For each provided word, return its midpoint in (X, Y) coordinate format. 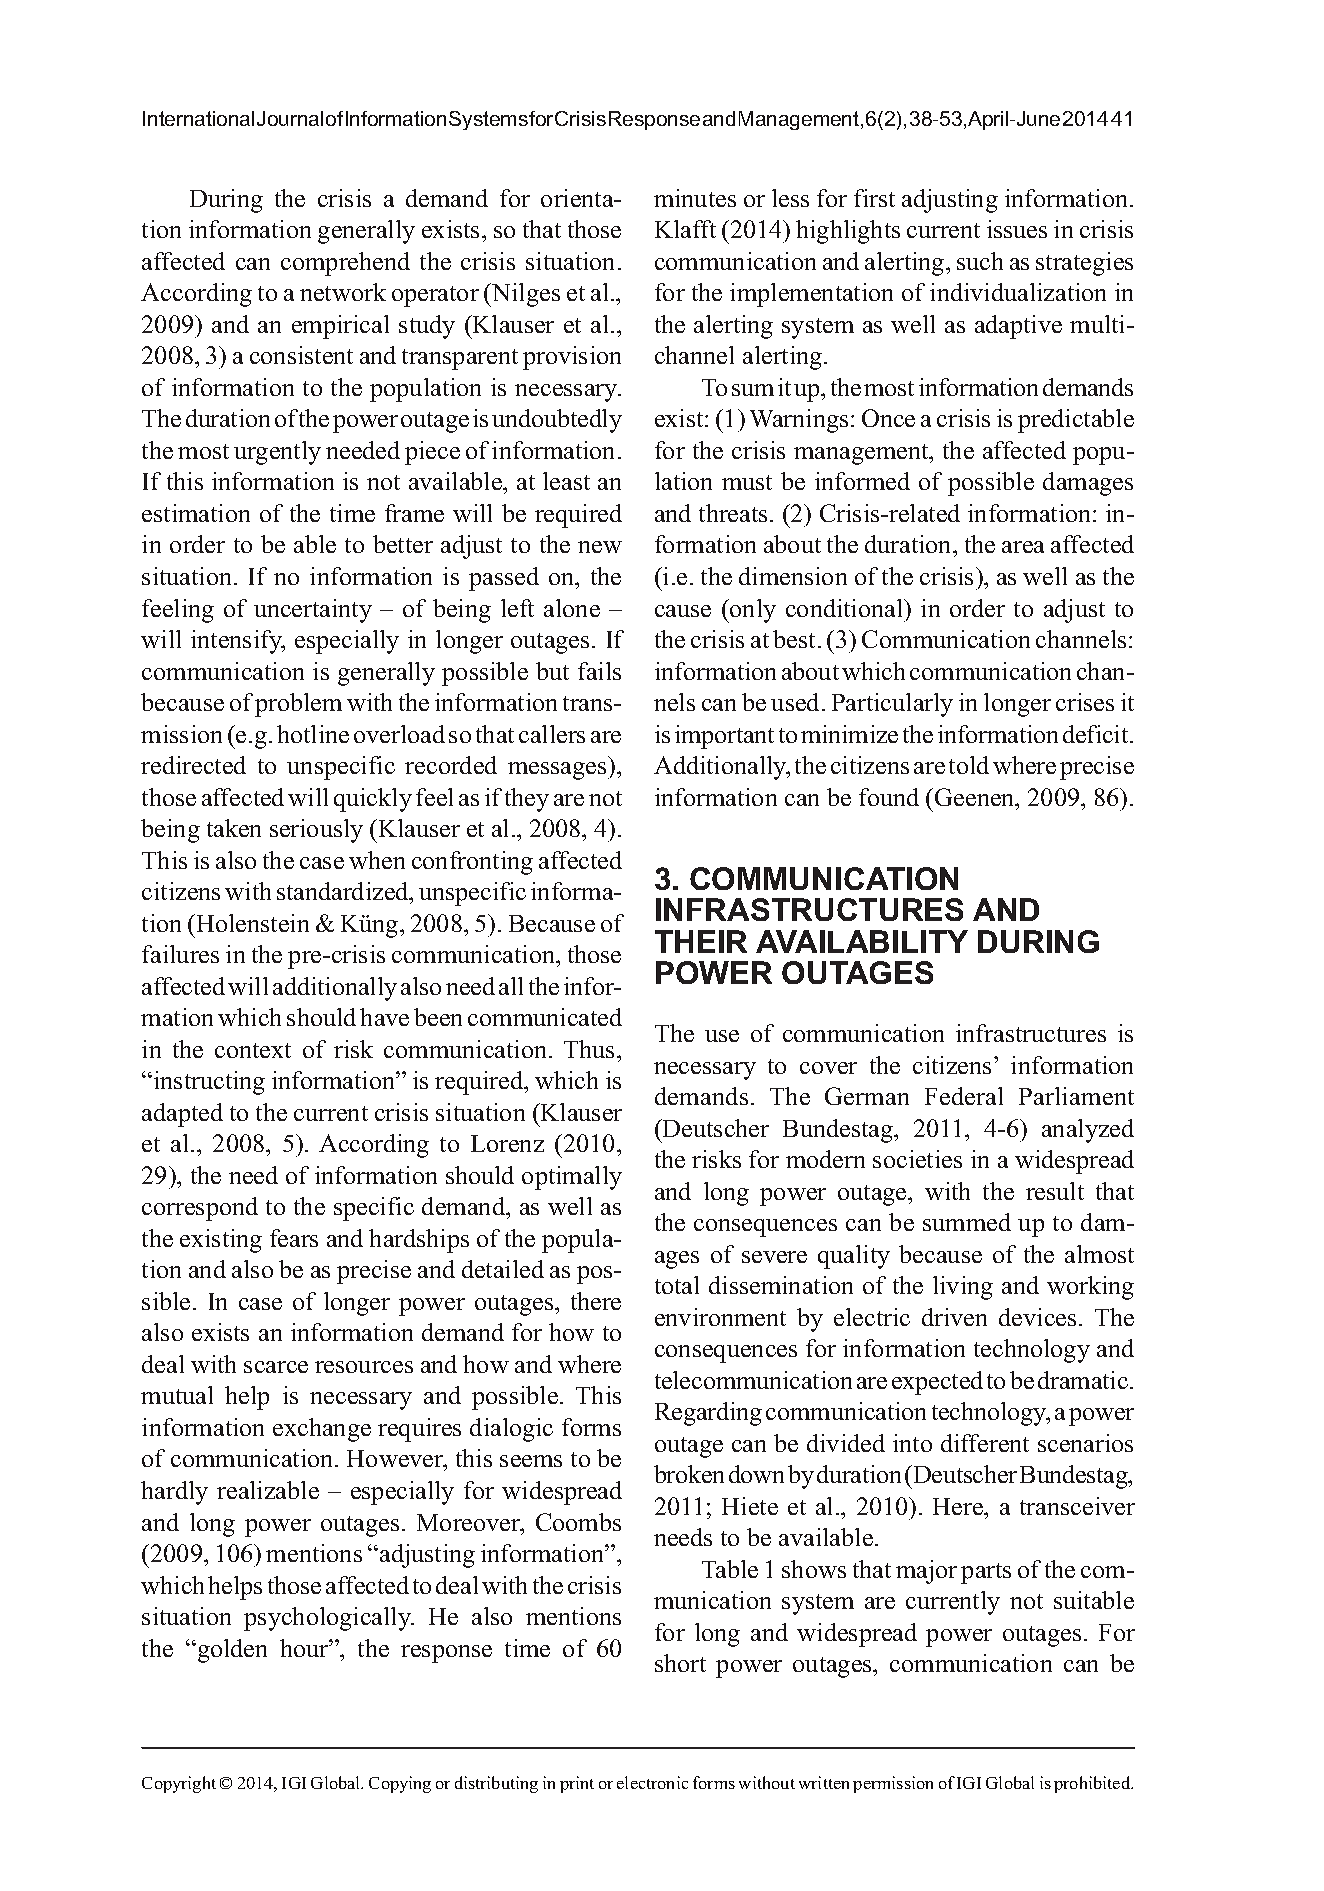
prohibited (1093, 1784)
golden (231, 1651)
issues (1017, 229)
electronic (652, 1782)
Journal (290, 118)
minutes (695, 198)
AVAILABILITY (862, 941)
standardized (344, 891)
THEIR (701, 941)
